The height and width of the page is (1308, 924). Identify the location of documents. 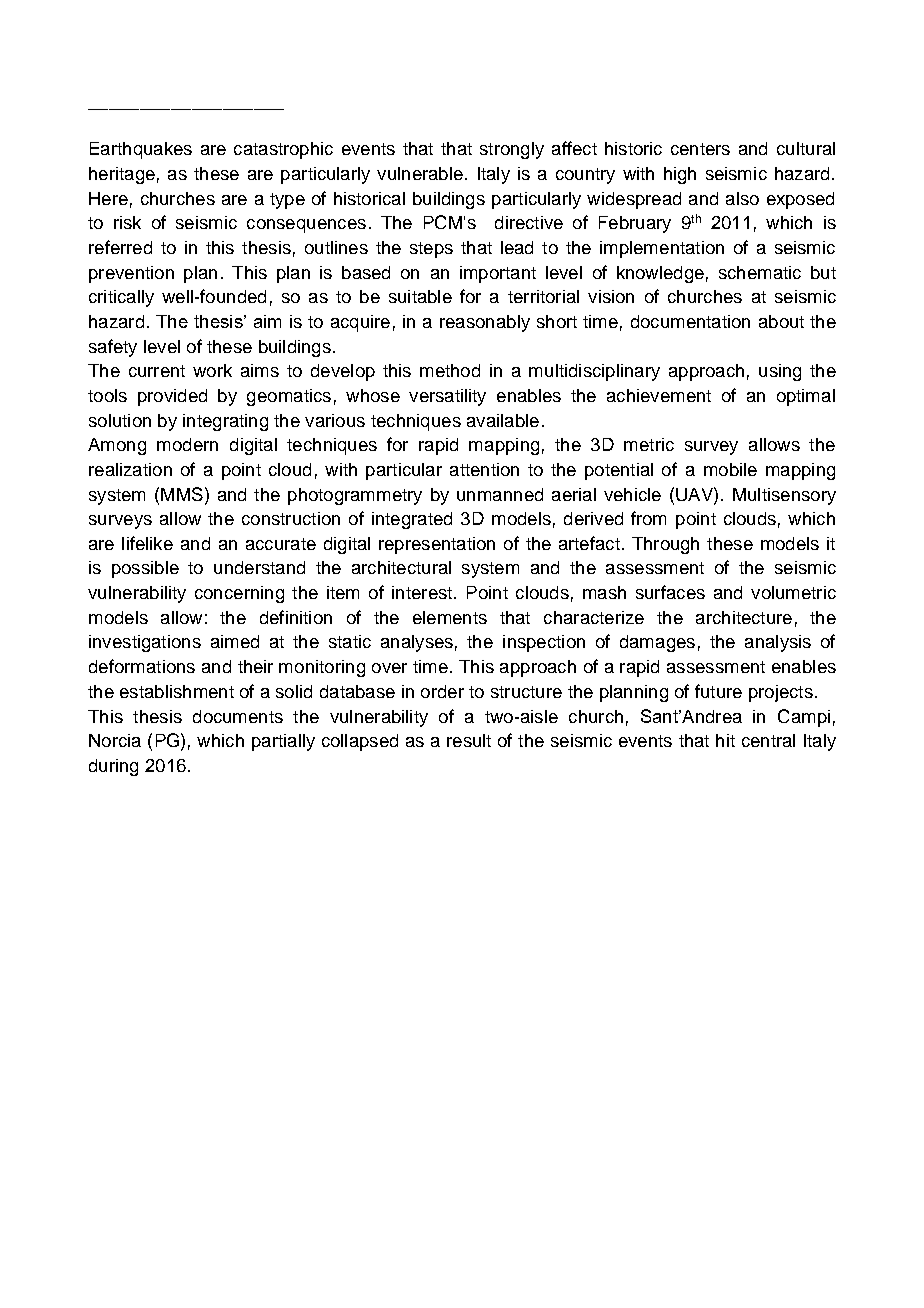
(238, 716).
